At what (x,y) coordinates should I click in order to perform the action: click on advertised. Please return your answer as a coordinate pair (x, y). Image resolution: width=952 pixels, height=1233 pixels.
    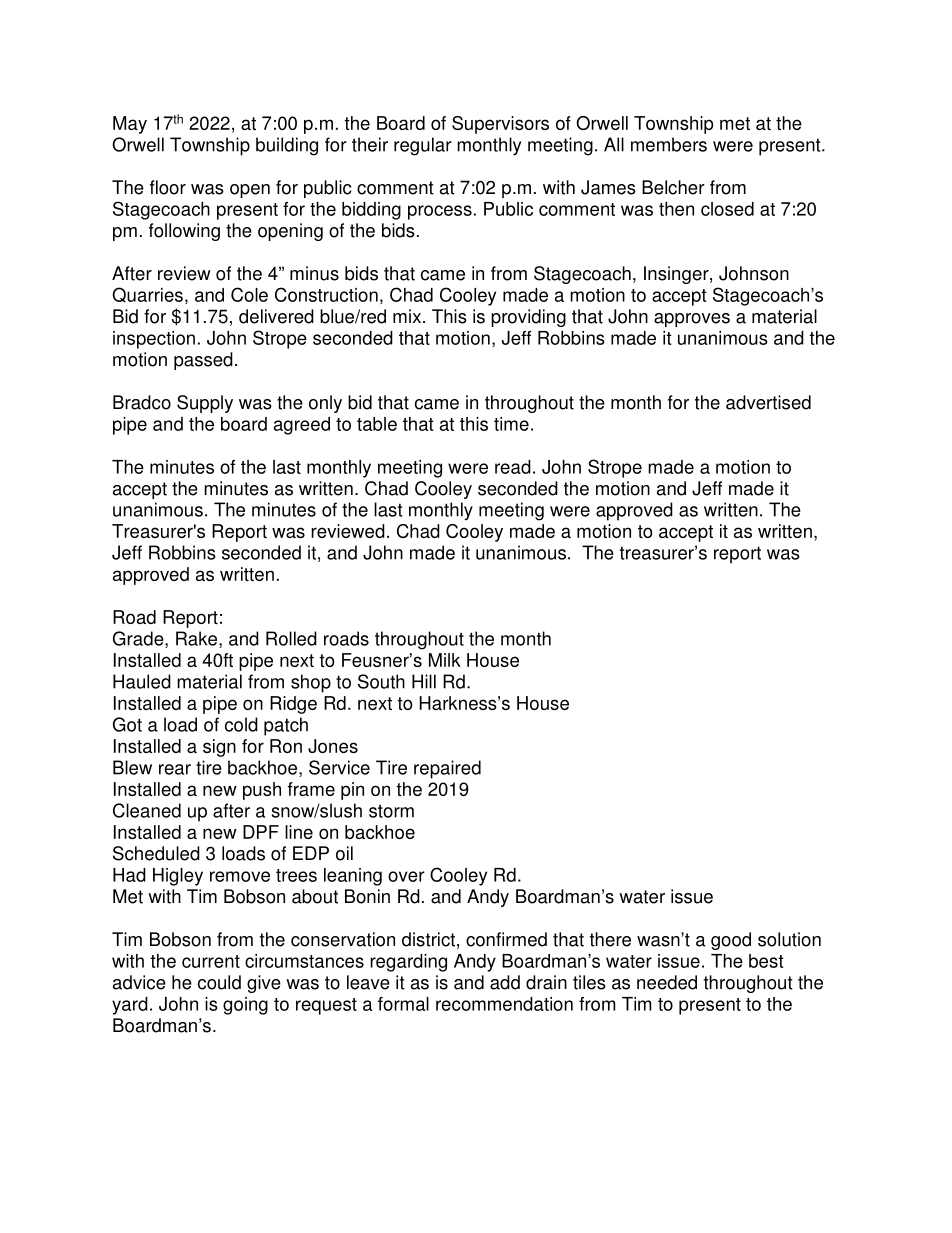
    Looking at the image, I should click on (768, 402).
